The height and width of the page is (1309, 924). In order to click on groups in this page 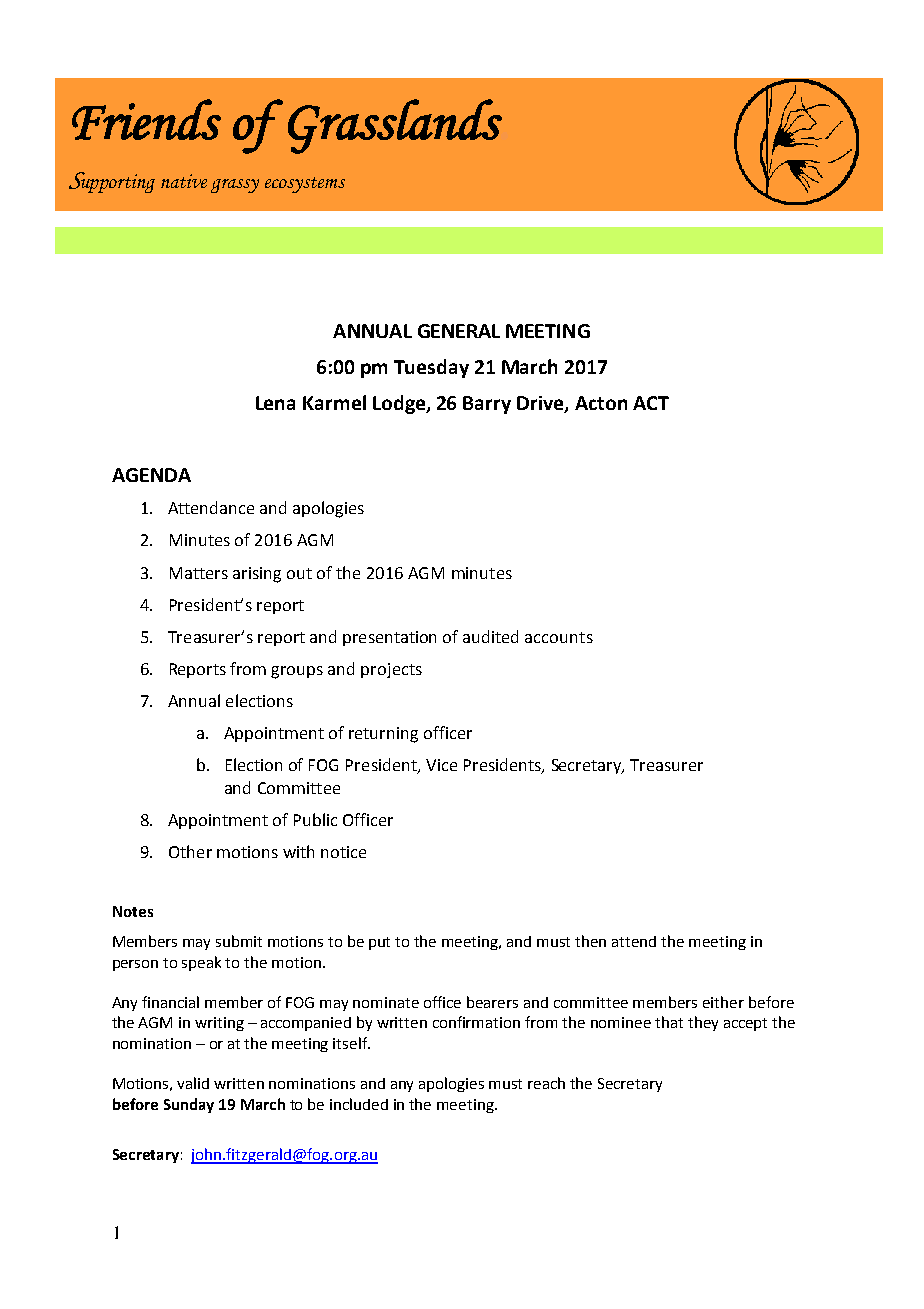, I will do `click(297, 672)`.
